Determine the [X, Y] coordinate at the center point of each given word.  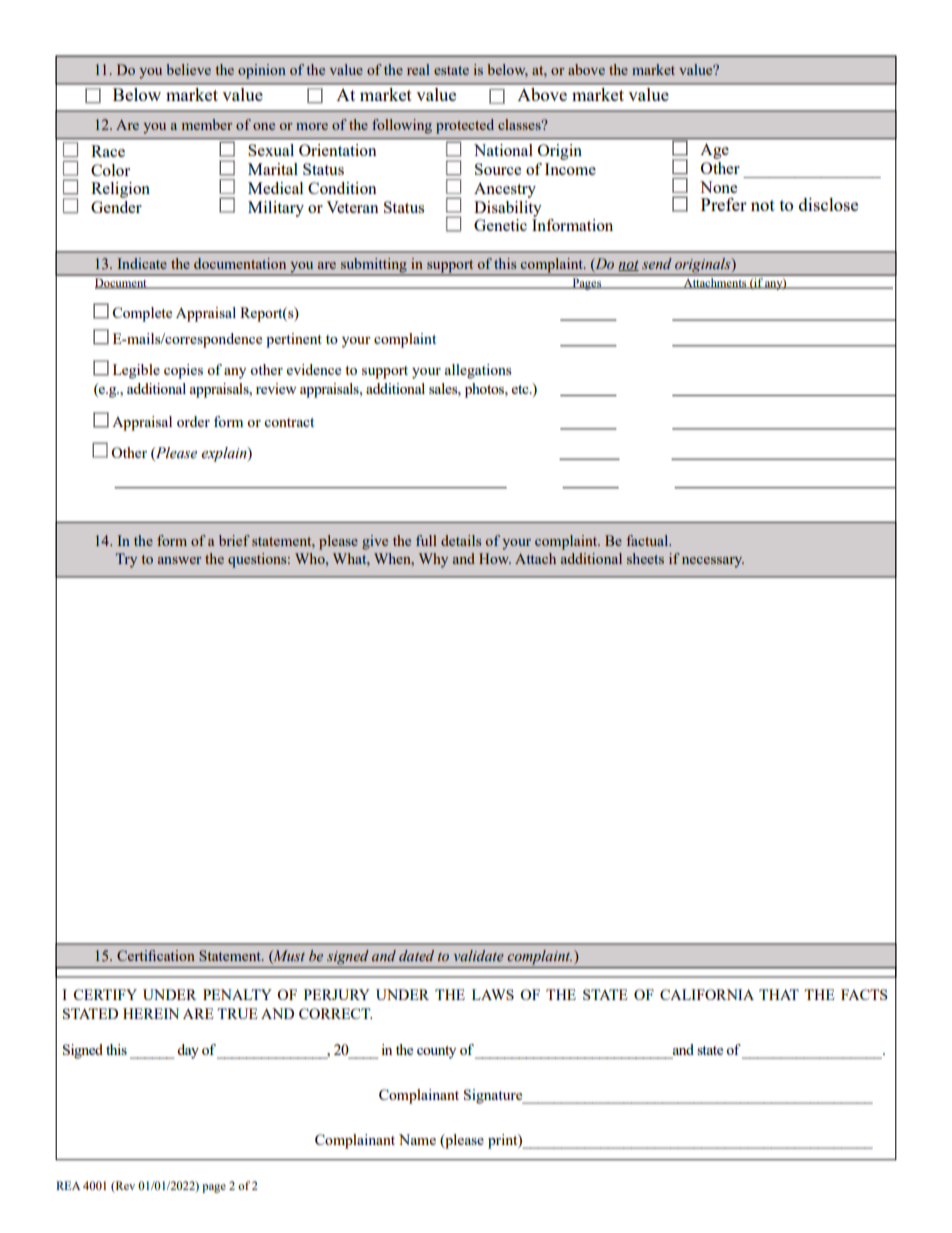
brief [234, 540]
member [207, 124]
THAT [779, 994]
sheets [645, 558]
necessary [713, 562]
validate [479, 956]
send [657, 263]
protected [465, 126]
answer [180, 560]
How [495, 558]
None [718, 187]
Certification [156, 955]
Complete [142, 314]
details [461, 540]
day [188, 1051]
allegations [478, 371]
